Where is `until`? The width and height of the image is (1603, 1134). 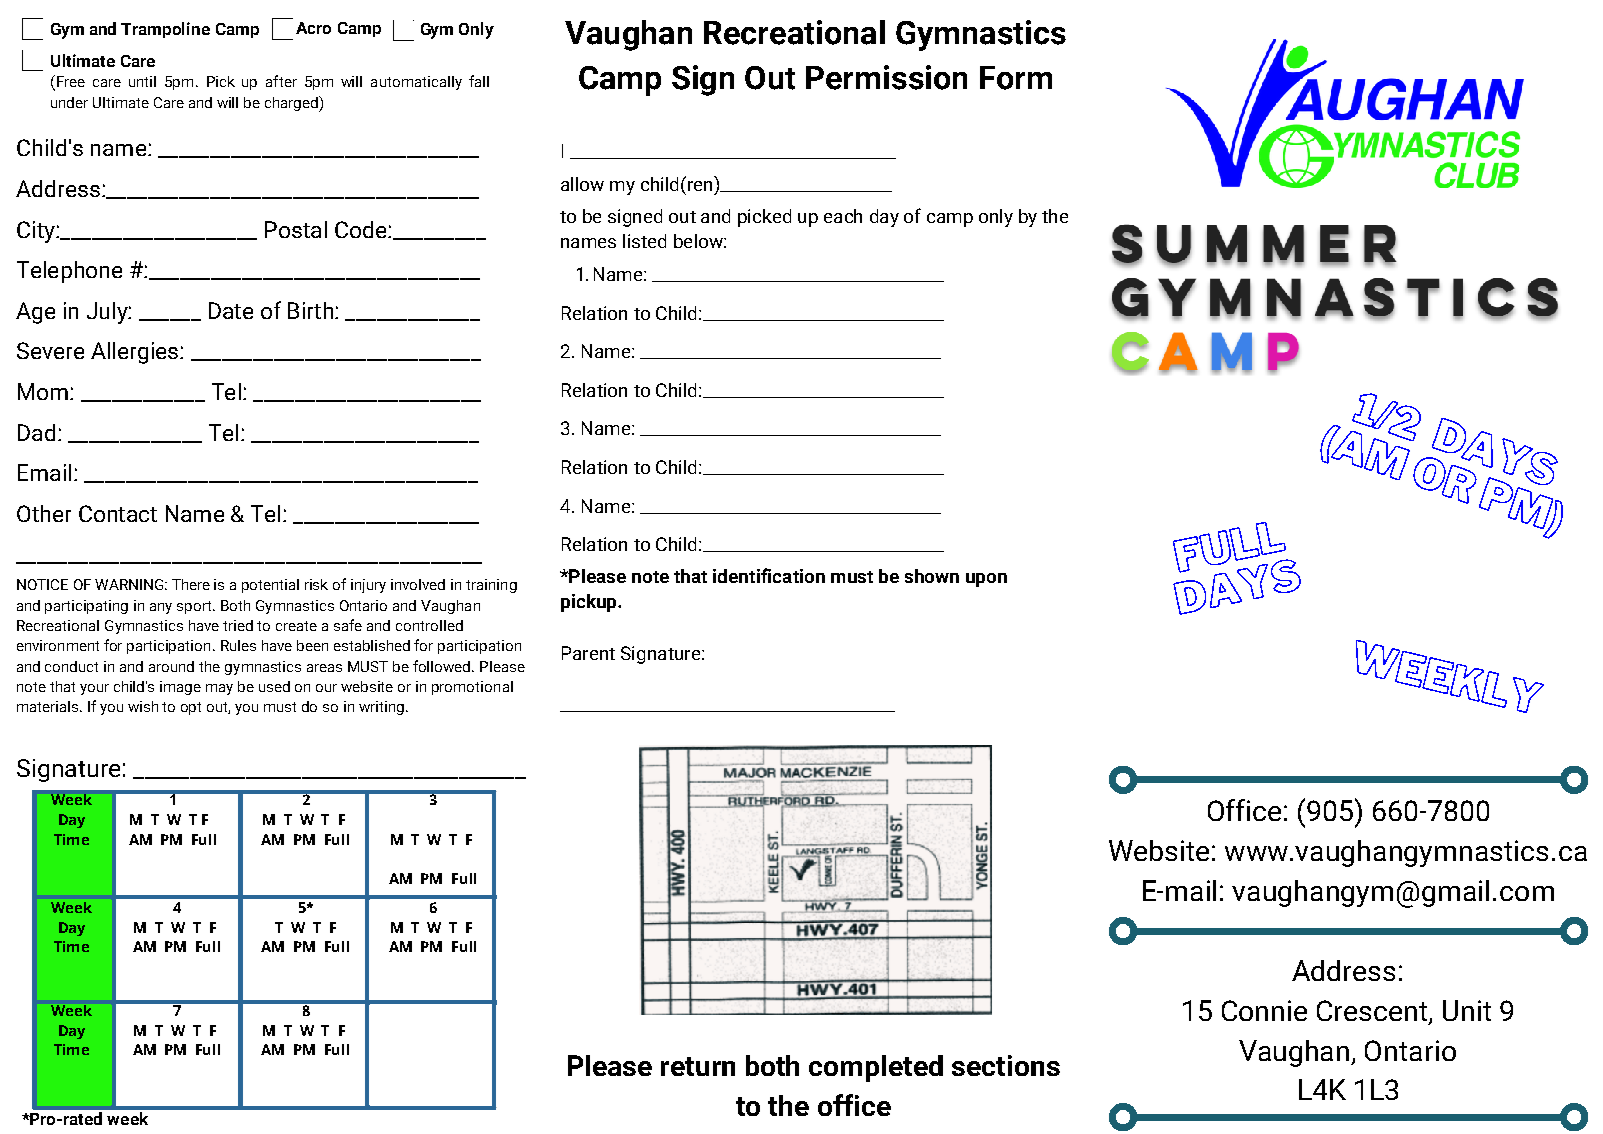
until is located at coordinates (142, 81).
